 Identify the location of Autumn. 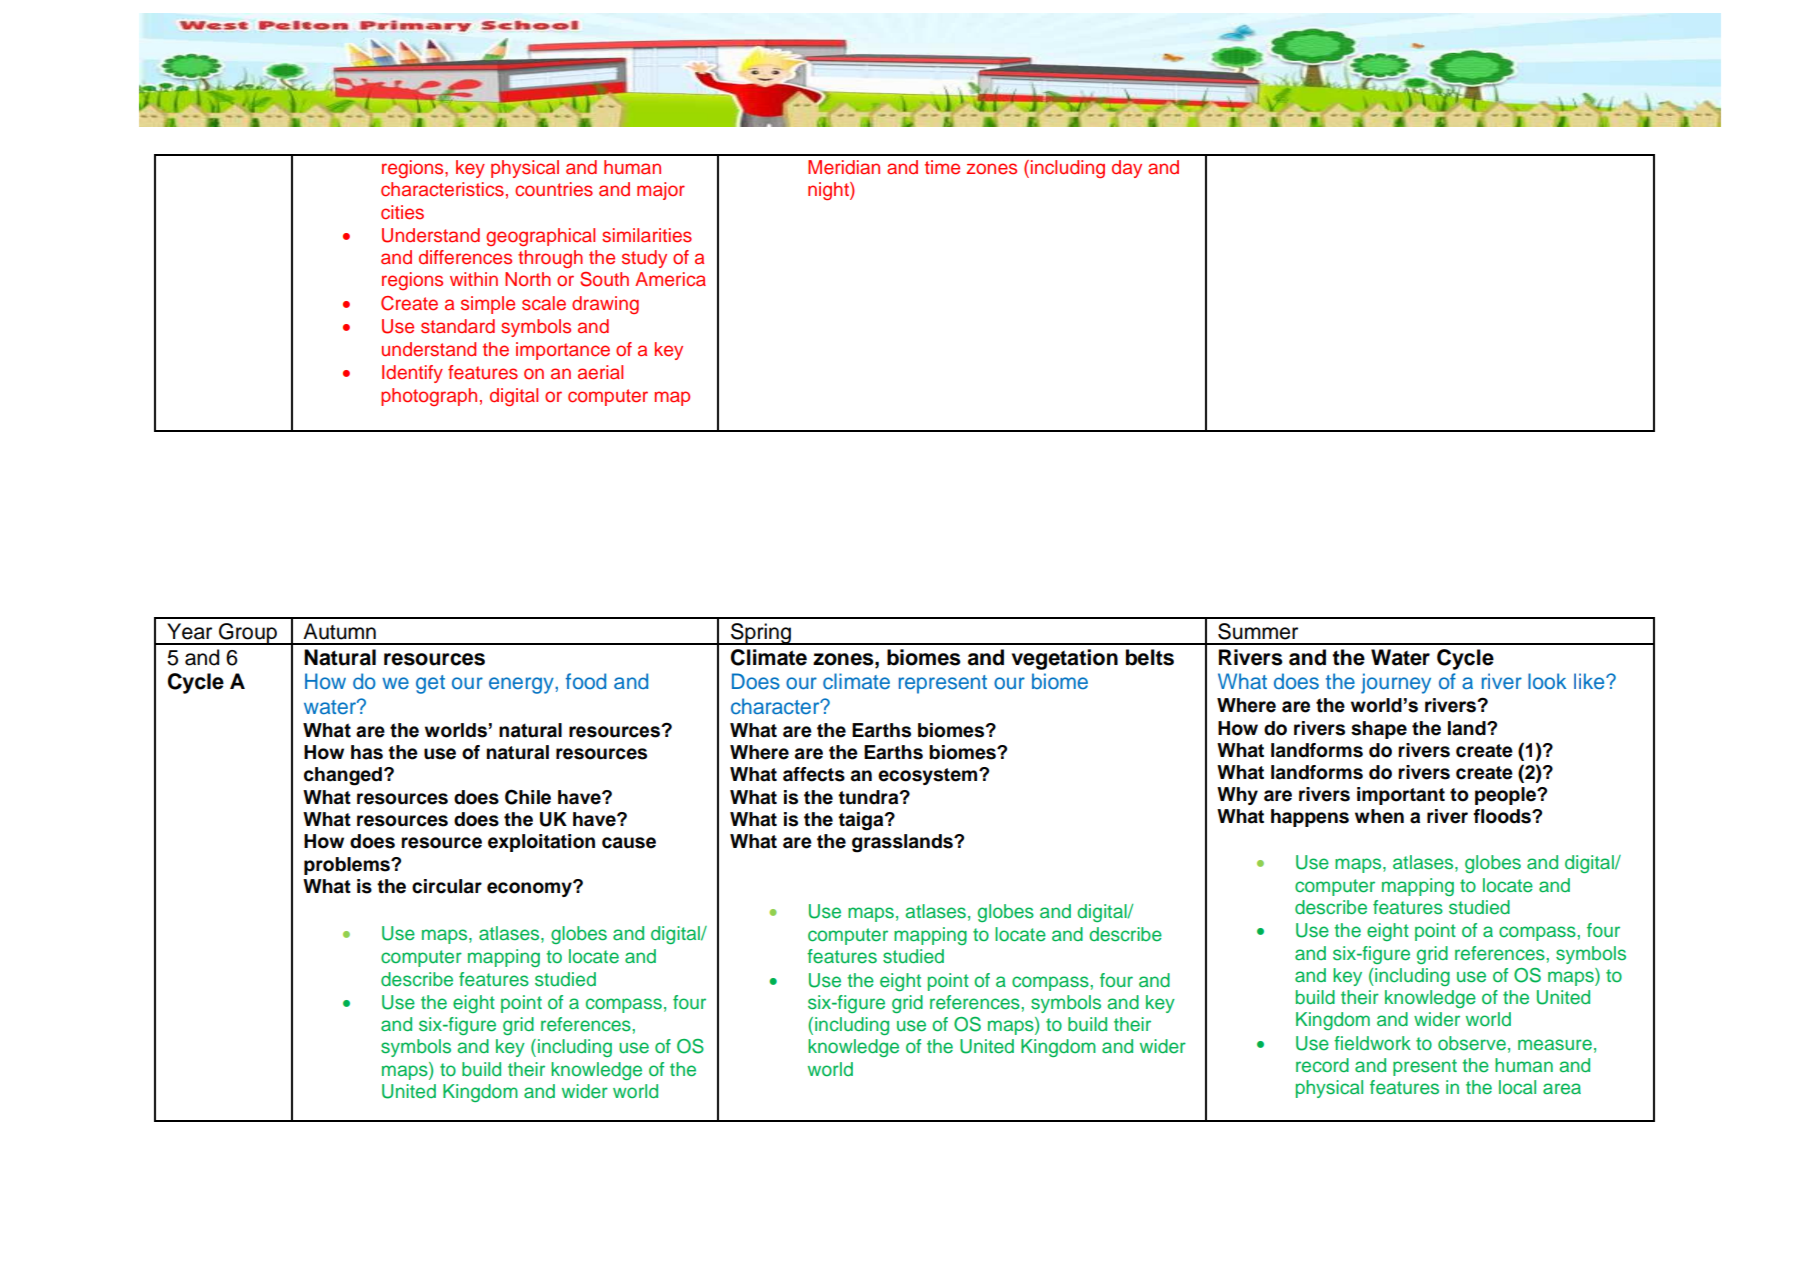
(339, 631).
